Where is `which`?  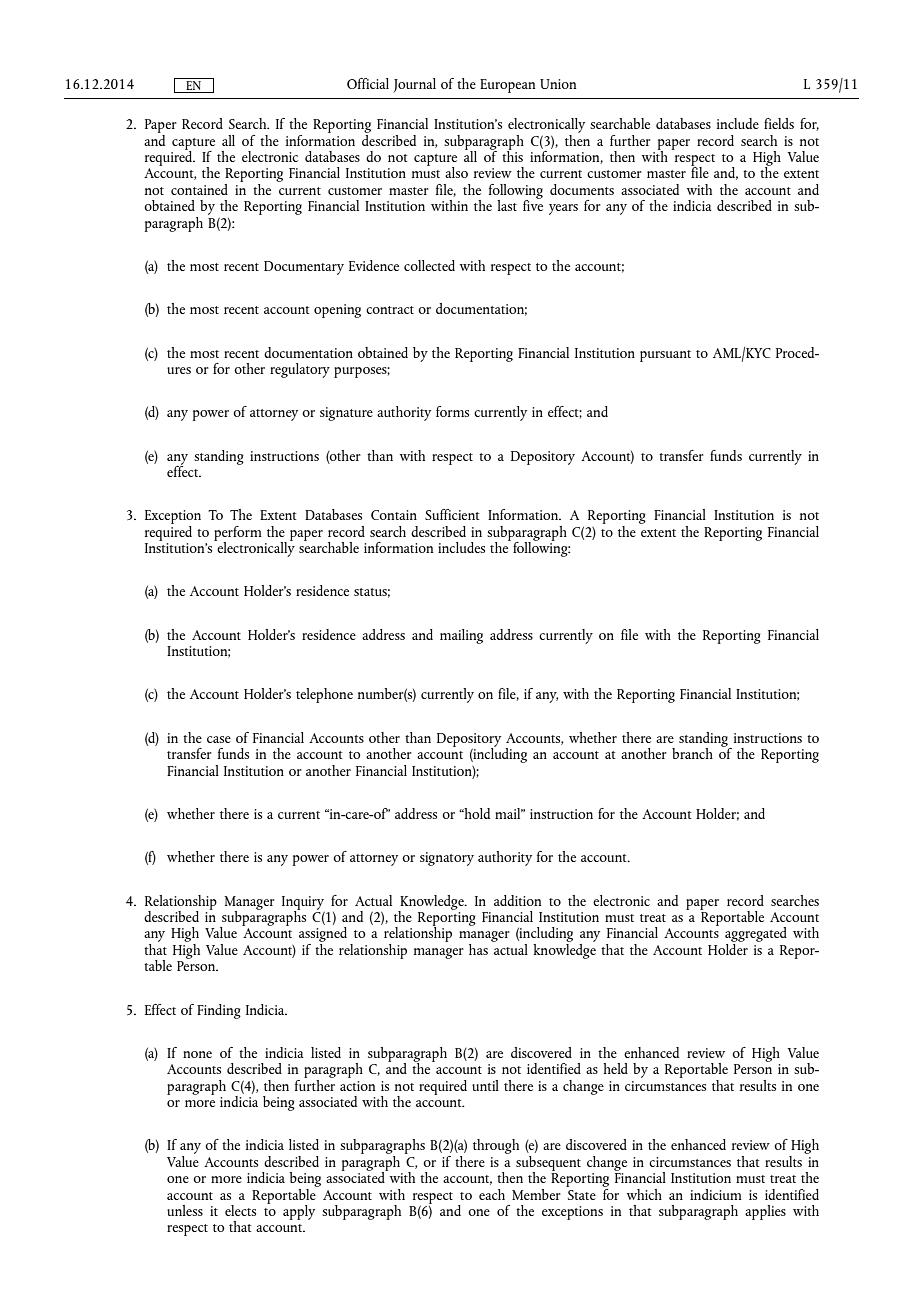 which is located at coordinates (644, 1194).
